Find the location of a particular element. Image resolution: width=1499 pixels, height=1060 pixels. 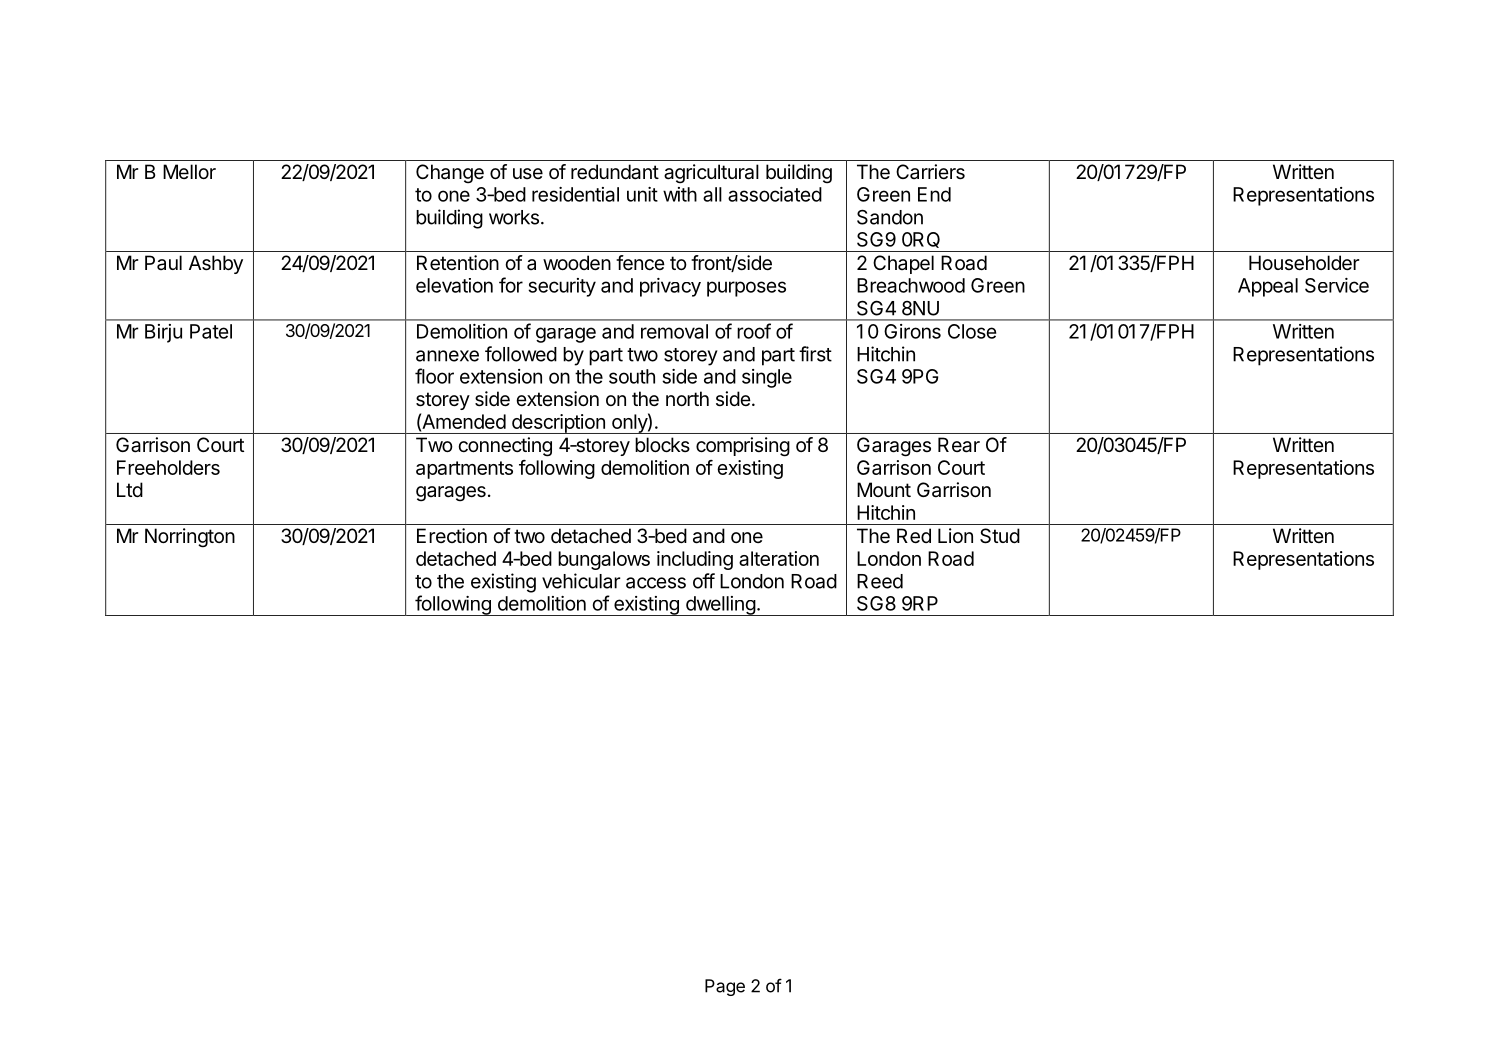

access is located at coordinates (656, 583).
